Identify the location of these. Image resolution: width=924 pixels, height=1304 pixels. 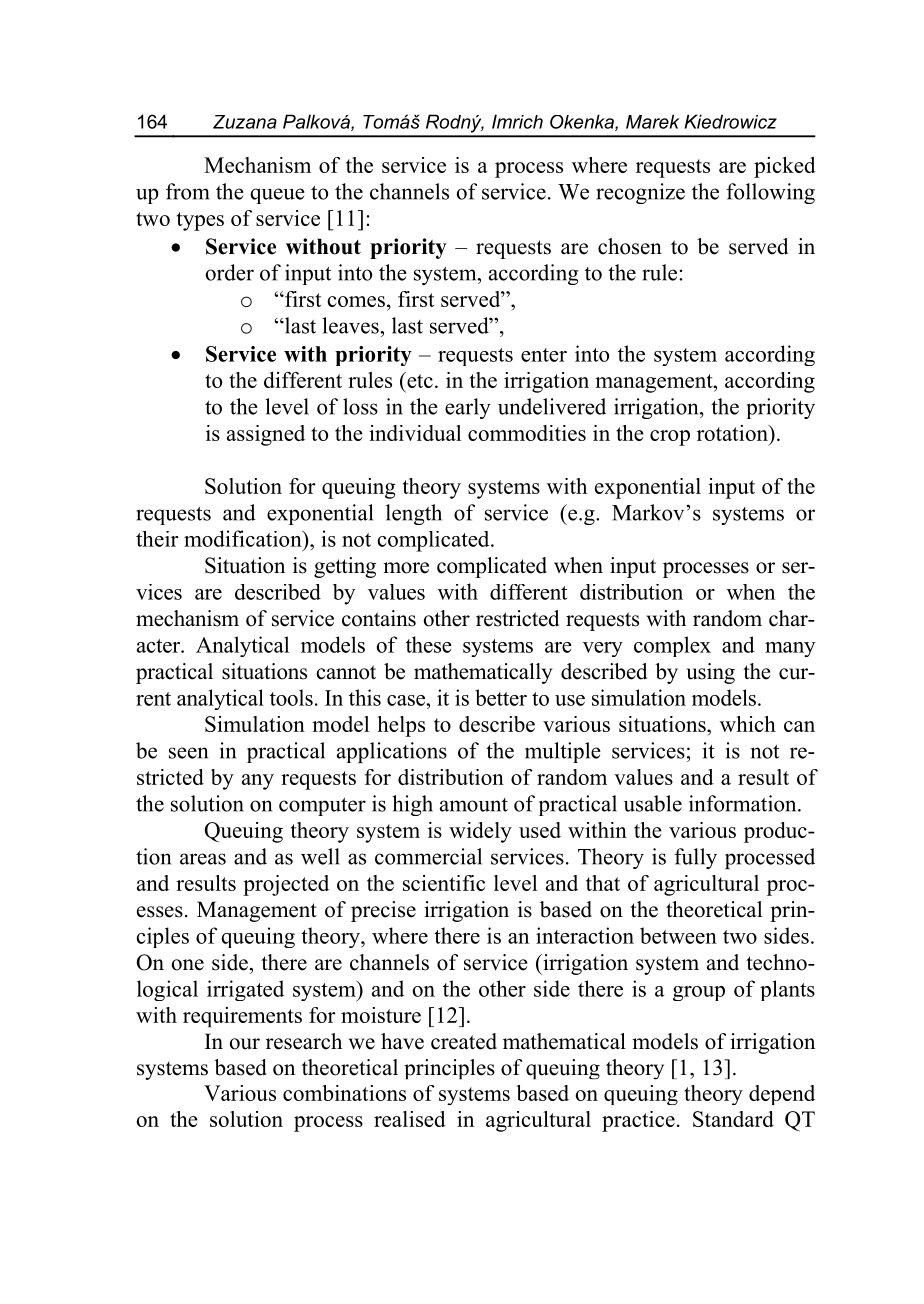
(429, 644).
